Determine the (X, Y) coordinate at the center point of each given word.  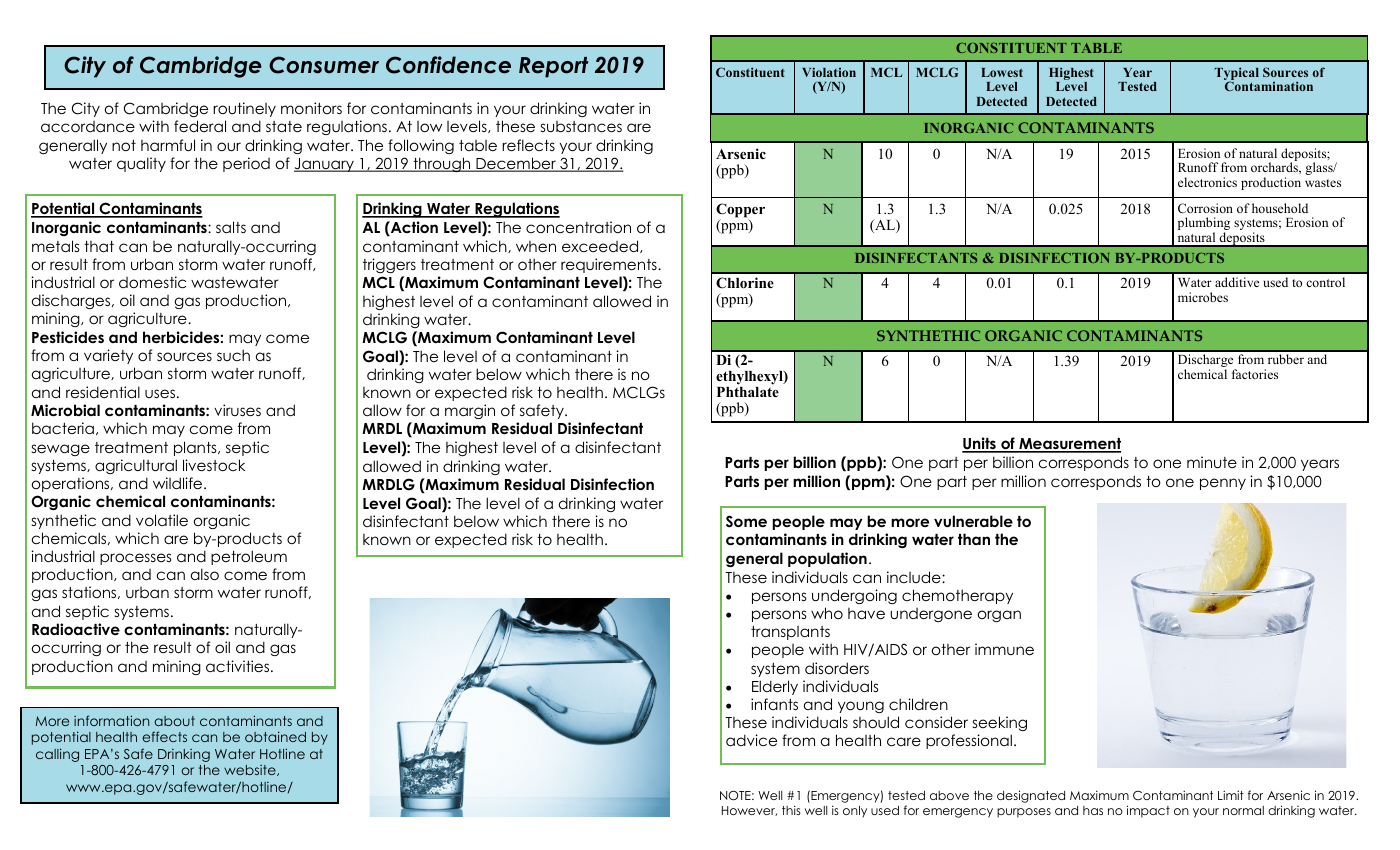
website (251, 770)
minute (1212, 462)
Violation (829, 72)
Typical (1236, 75)
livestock (214, 465)
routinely (244, 109)
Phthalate (748, 392)
